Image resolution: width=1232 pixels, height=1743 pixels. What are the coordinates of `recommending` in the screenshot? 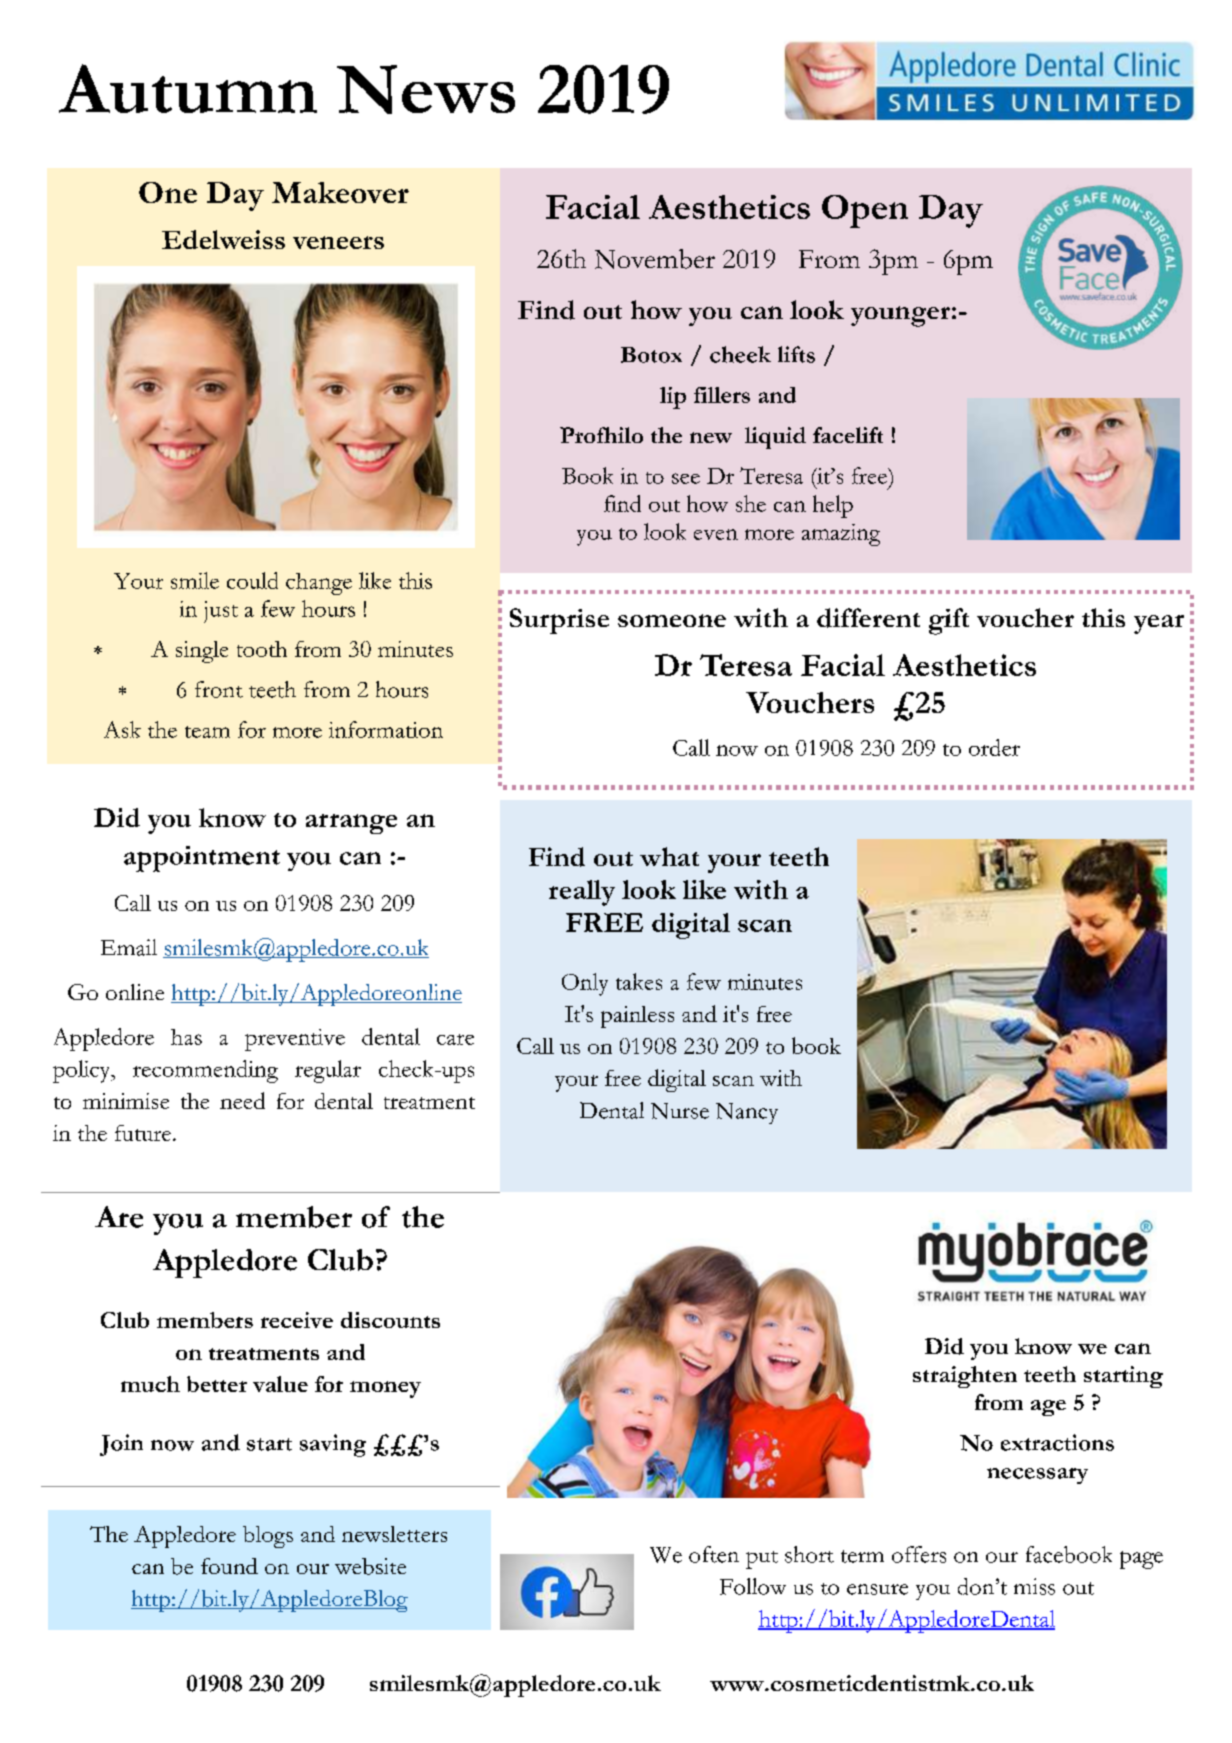 It's located at (205, 1071).
